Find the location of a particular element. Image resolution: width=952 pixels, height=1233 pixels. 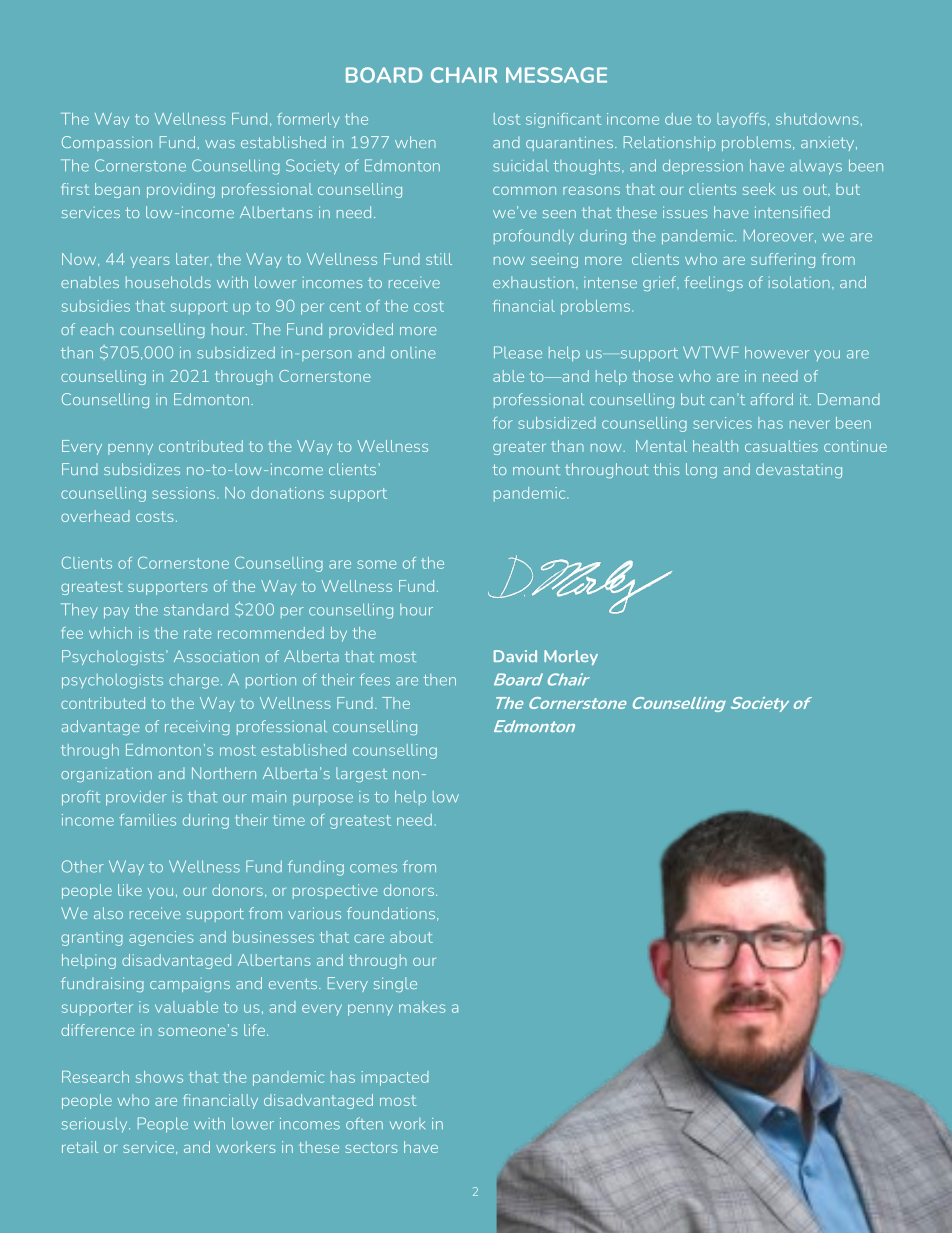

was is located at coordinates (220, 144).
